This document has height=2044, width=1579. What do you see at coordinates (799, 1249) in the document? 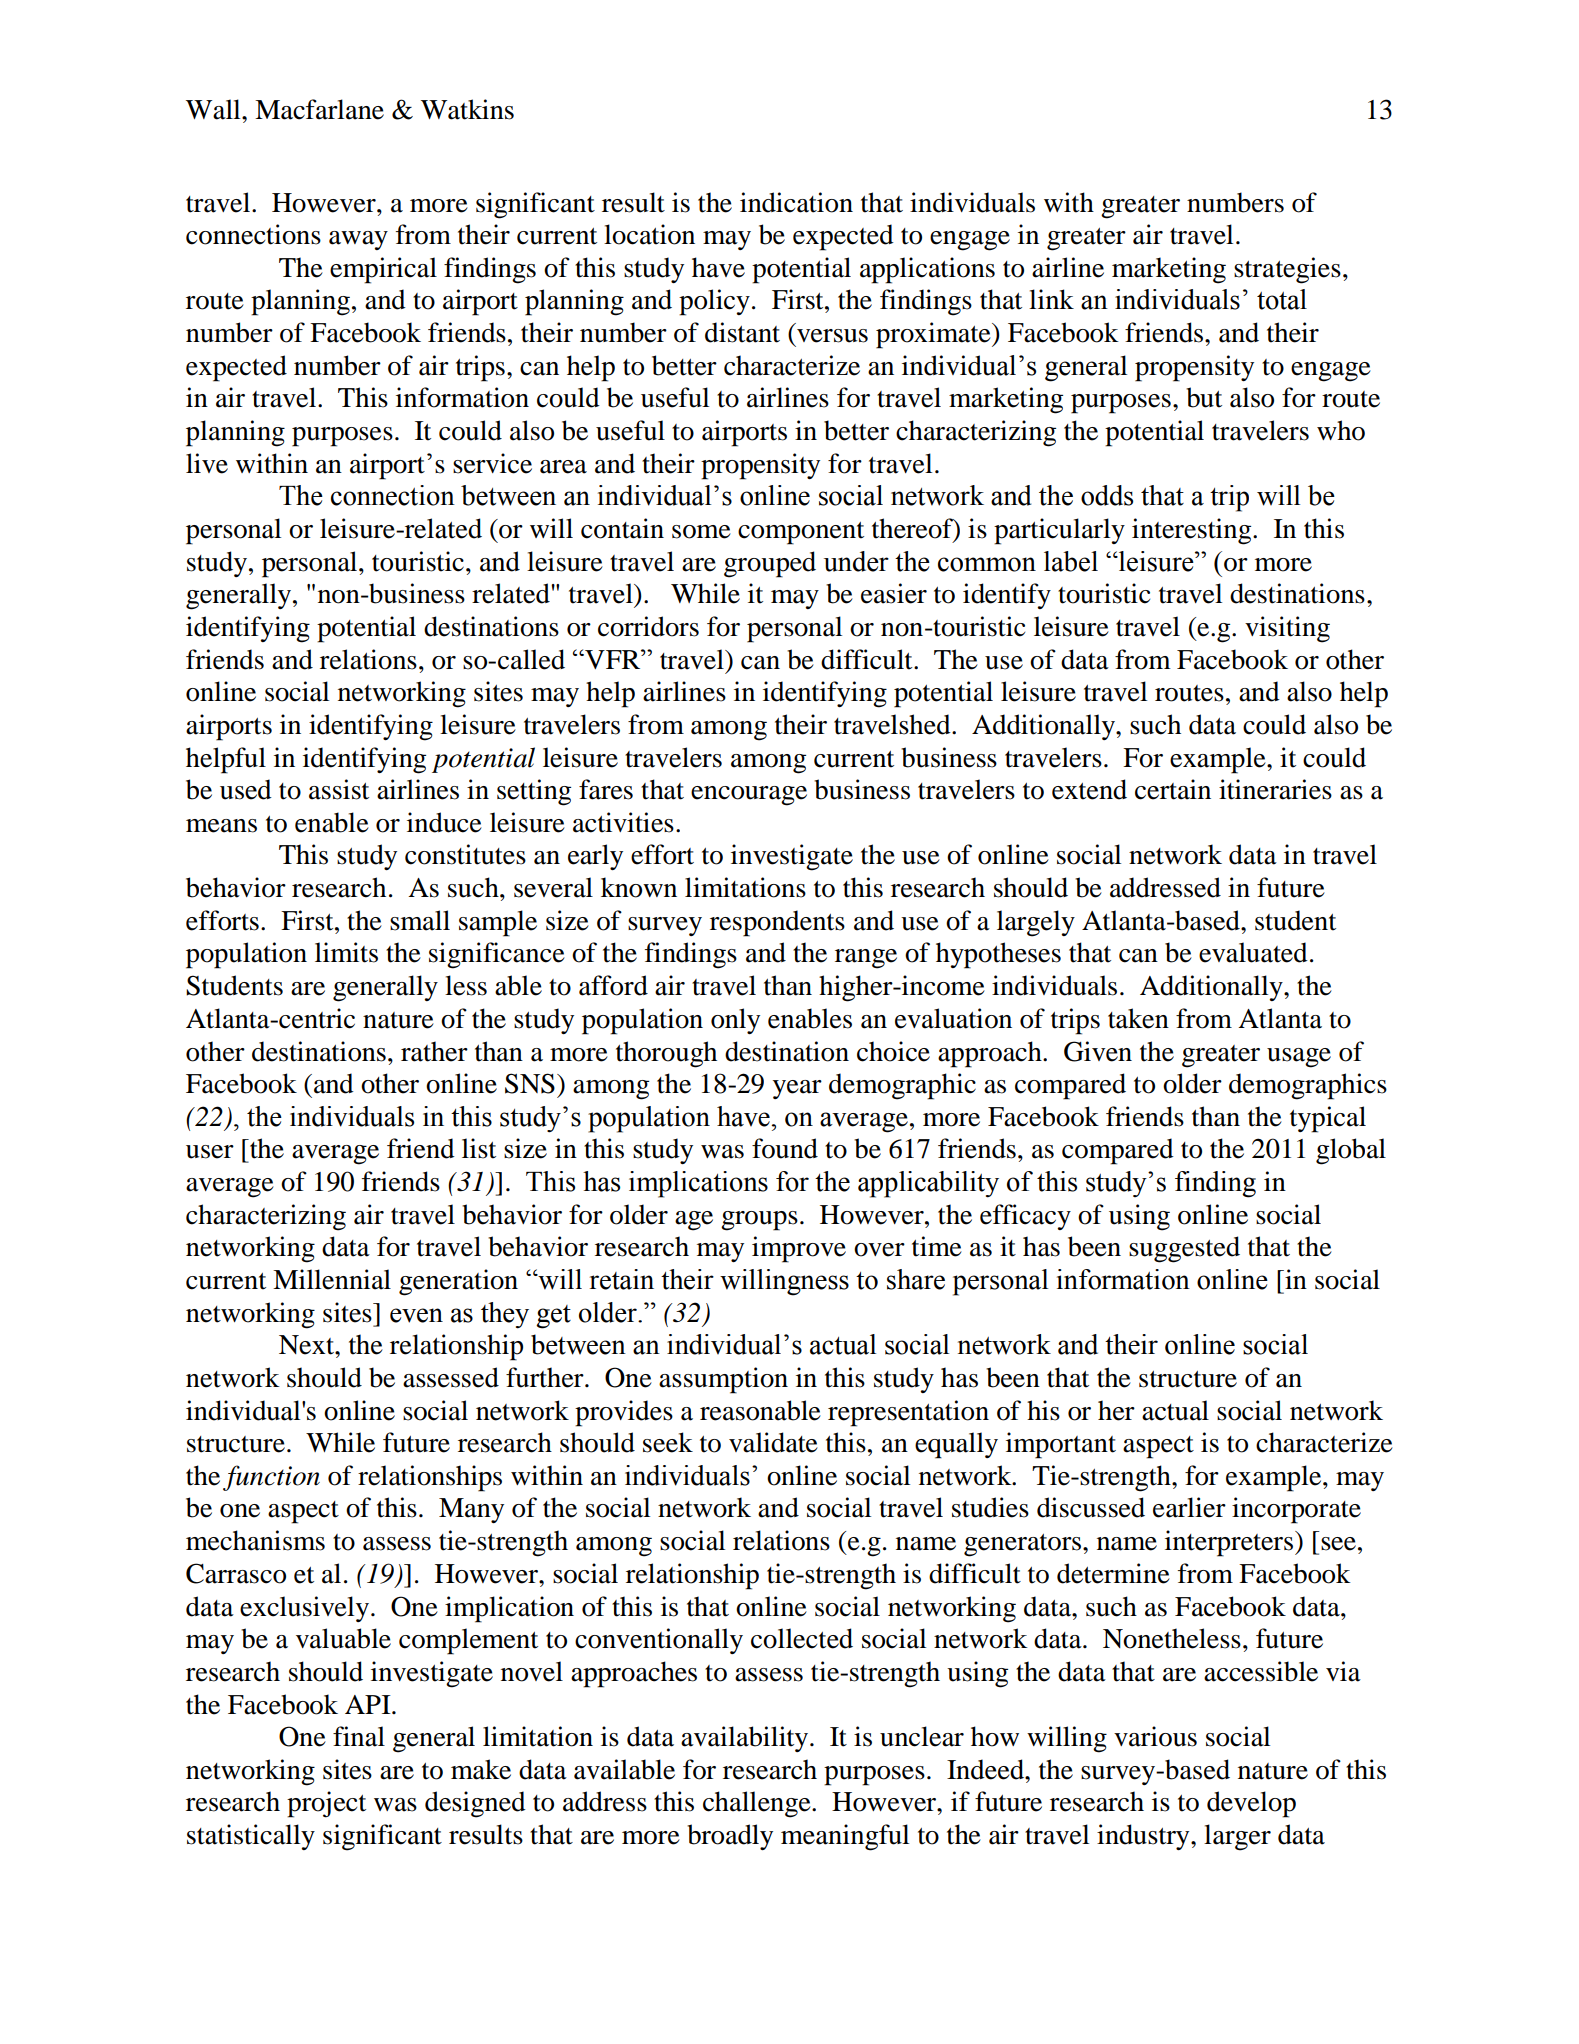
I see `improve` at bounding box center [799, 1249].
